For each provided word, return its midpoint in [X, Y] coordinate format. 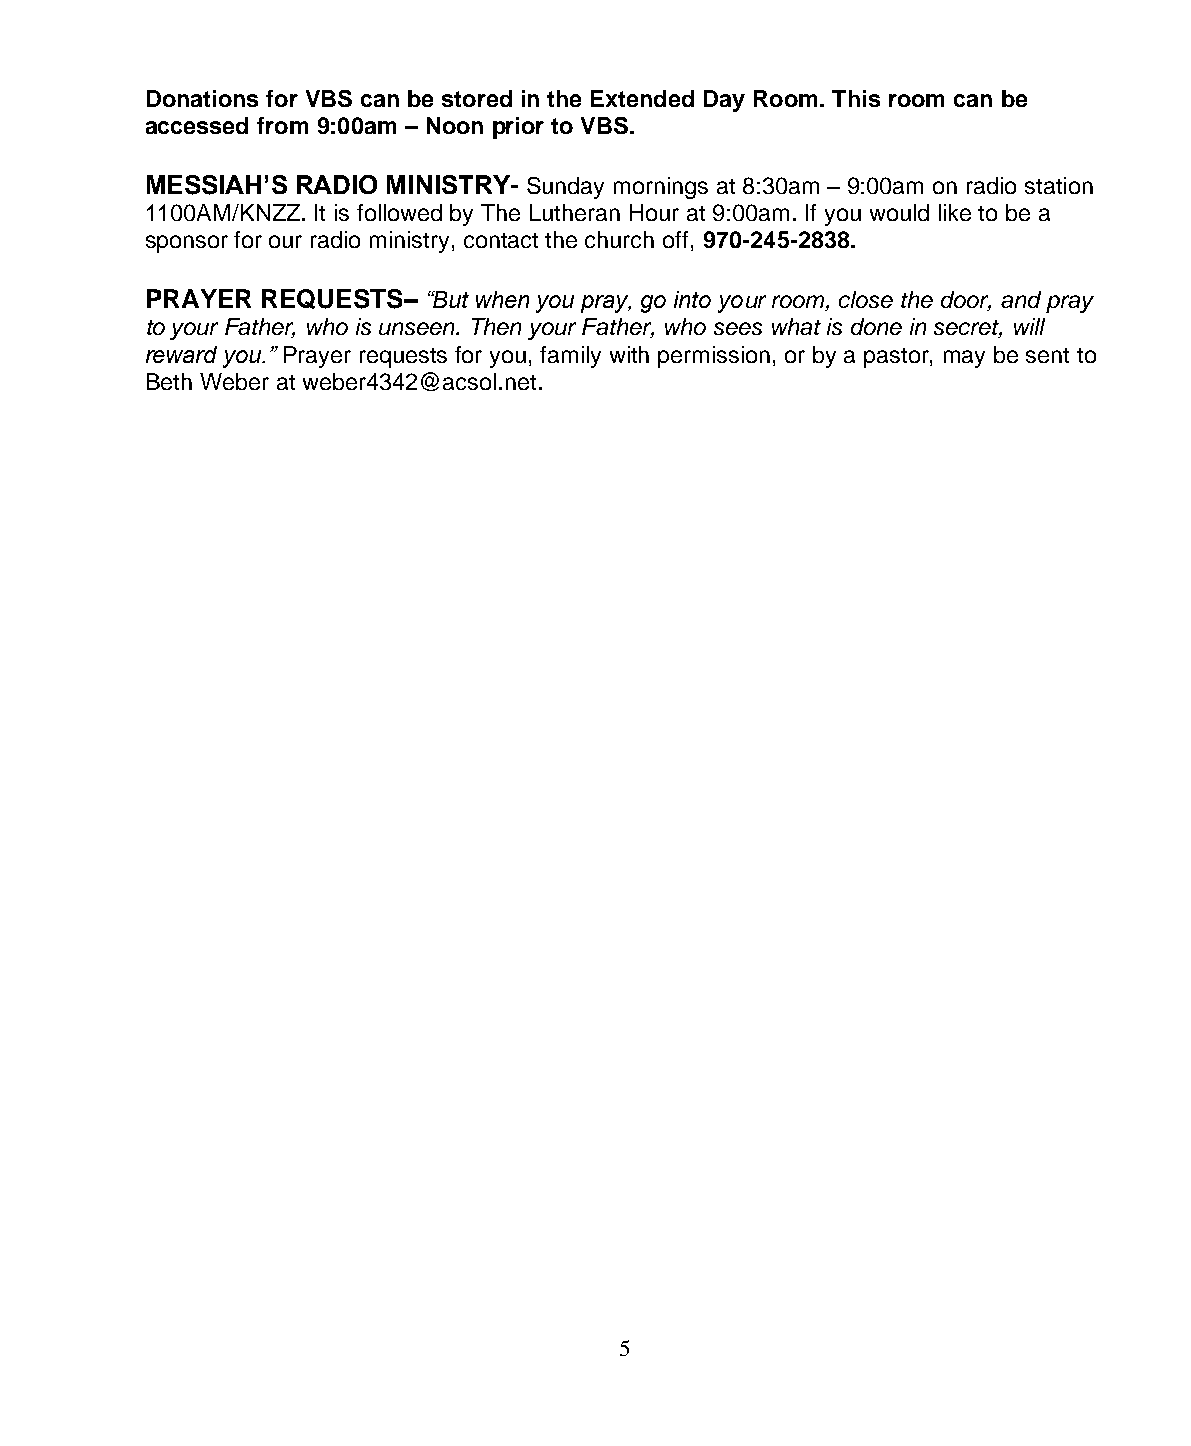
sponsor [187, 244]
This [856, 98]
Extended [642, 98]
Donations [202, 98]
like [955, 212]
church [619, 239]
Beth [169, 381]
